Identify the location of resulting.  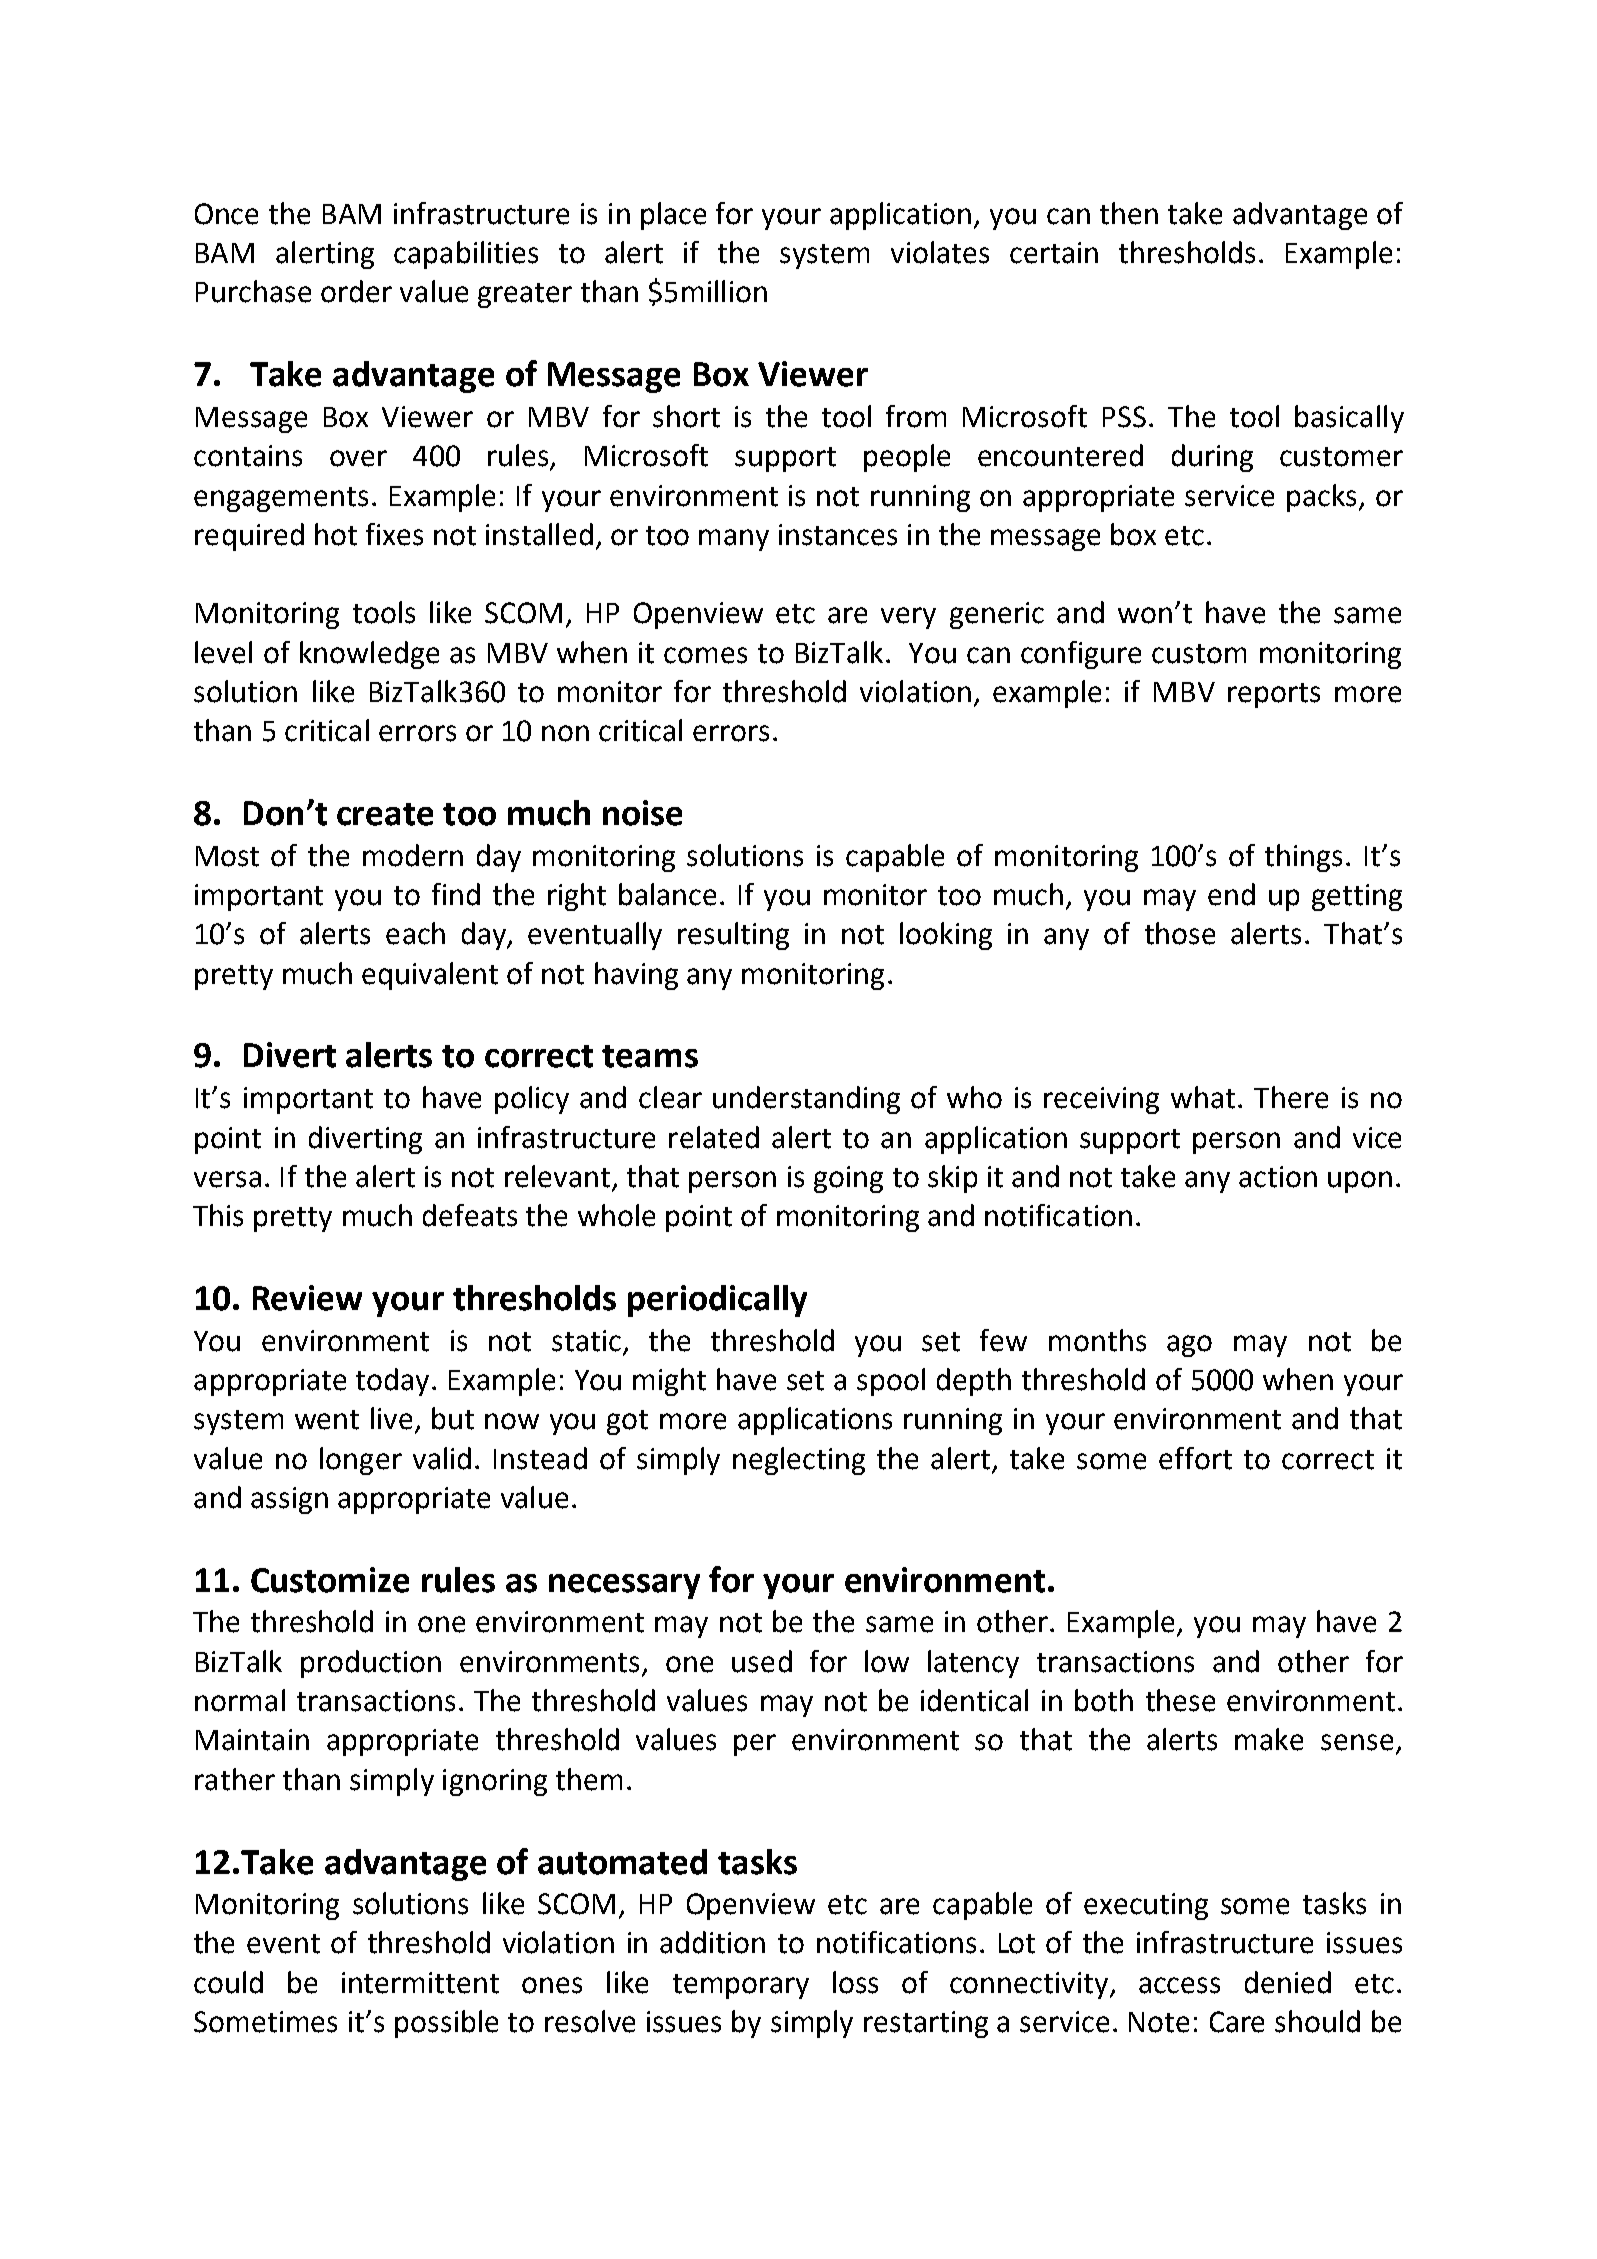
(733, 936).
